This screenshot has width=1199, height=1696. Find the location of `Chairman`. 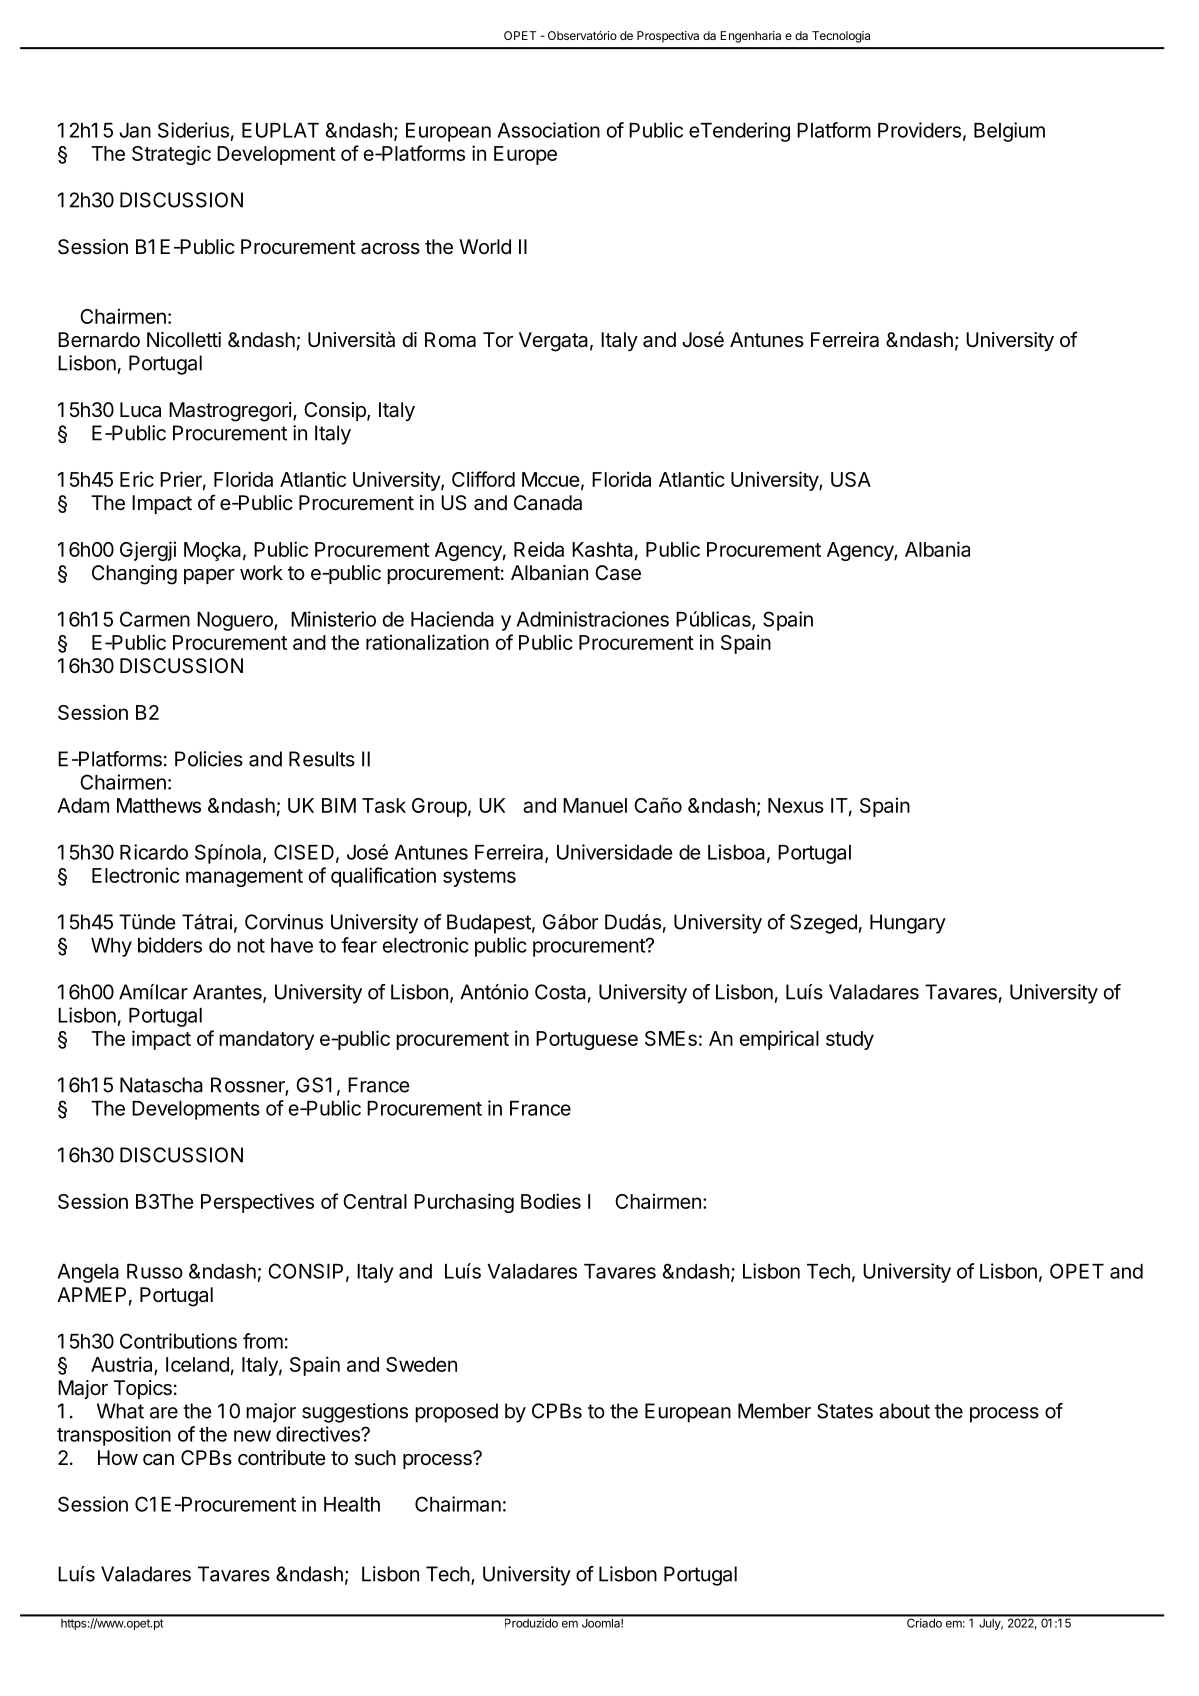

Chairman is located at coordinates (458, 1504).
